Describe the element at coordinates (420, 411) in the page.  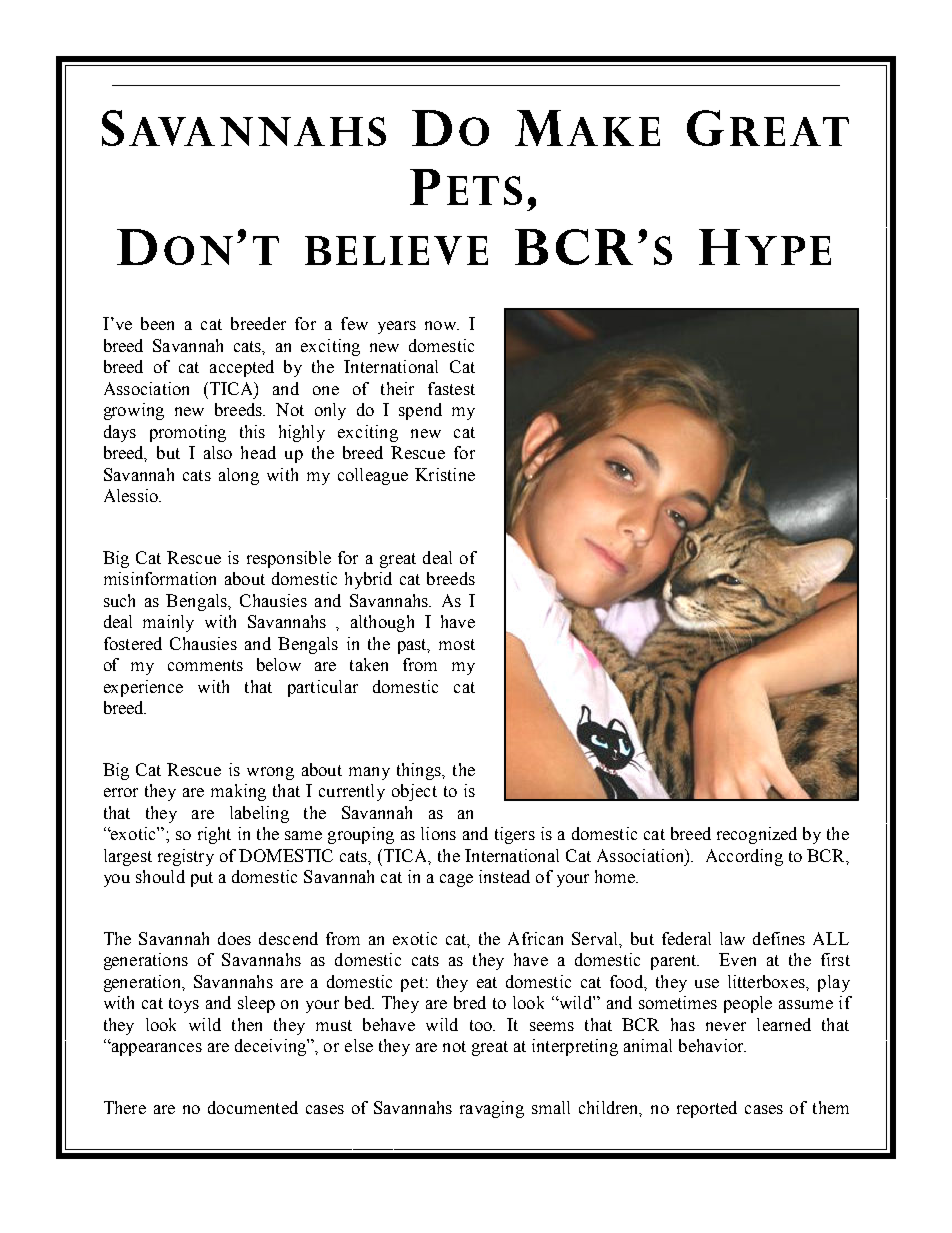
I see `spend` at that location.
